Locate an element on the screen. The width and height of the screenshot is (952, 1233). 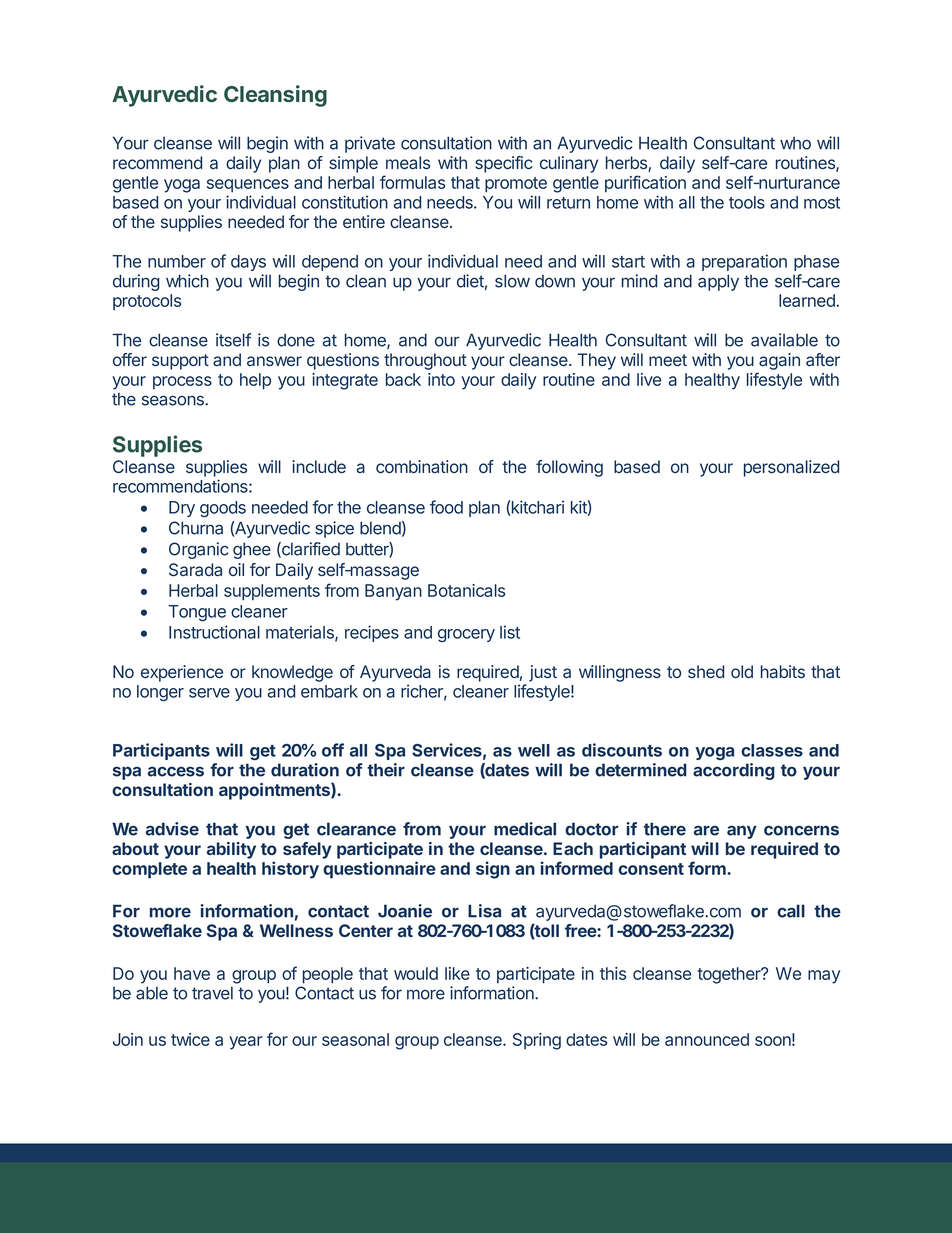
travel is located at coordinates (212, 993).
